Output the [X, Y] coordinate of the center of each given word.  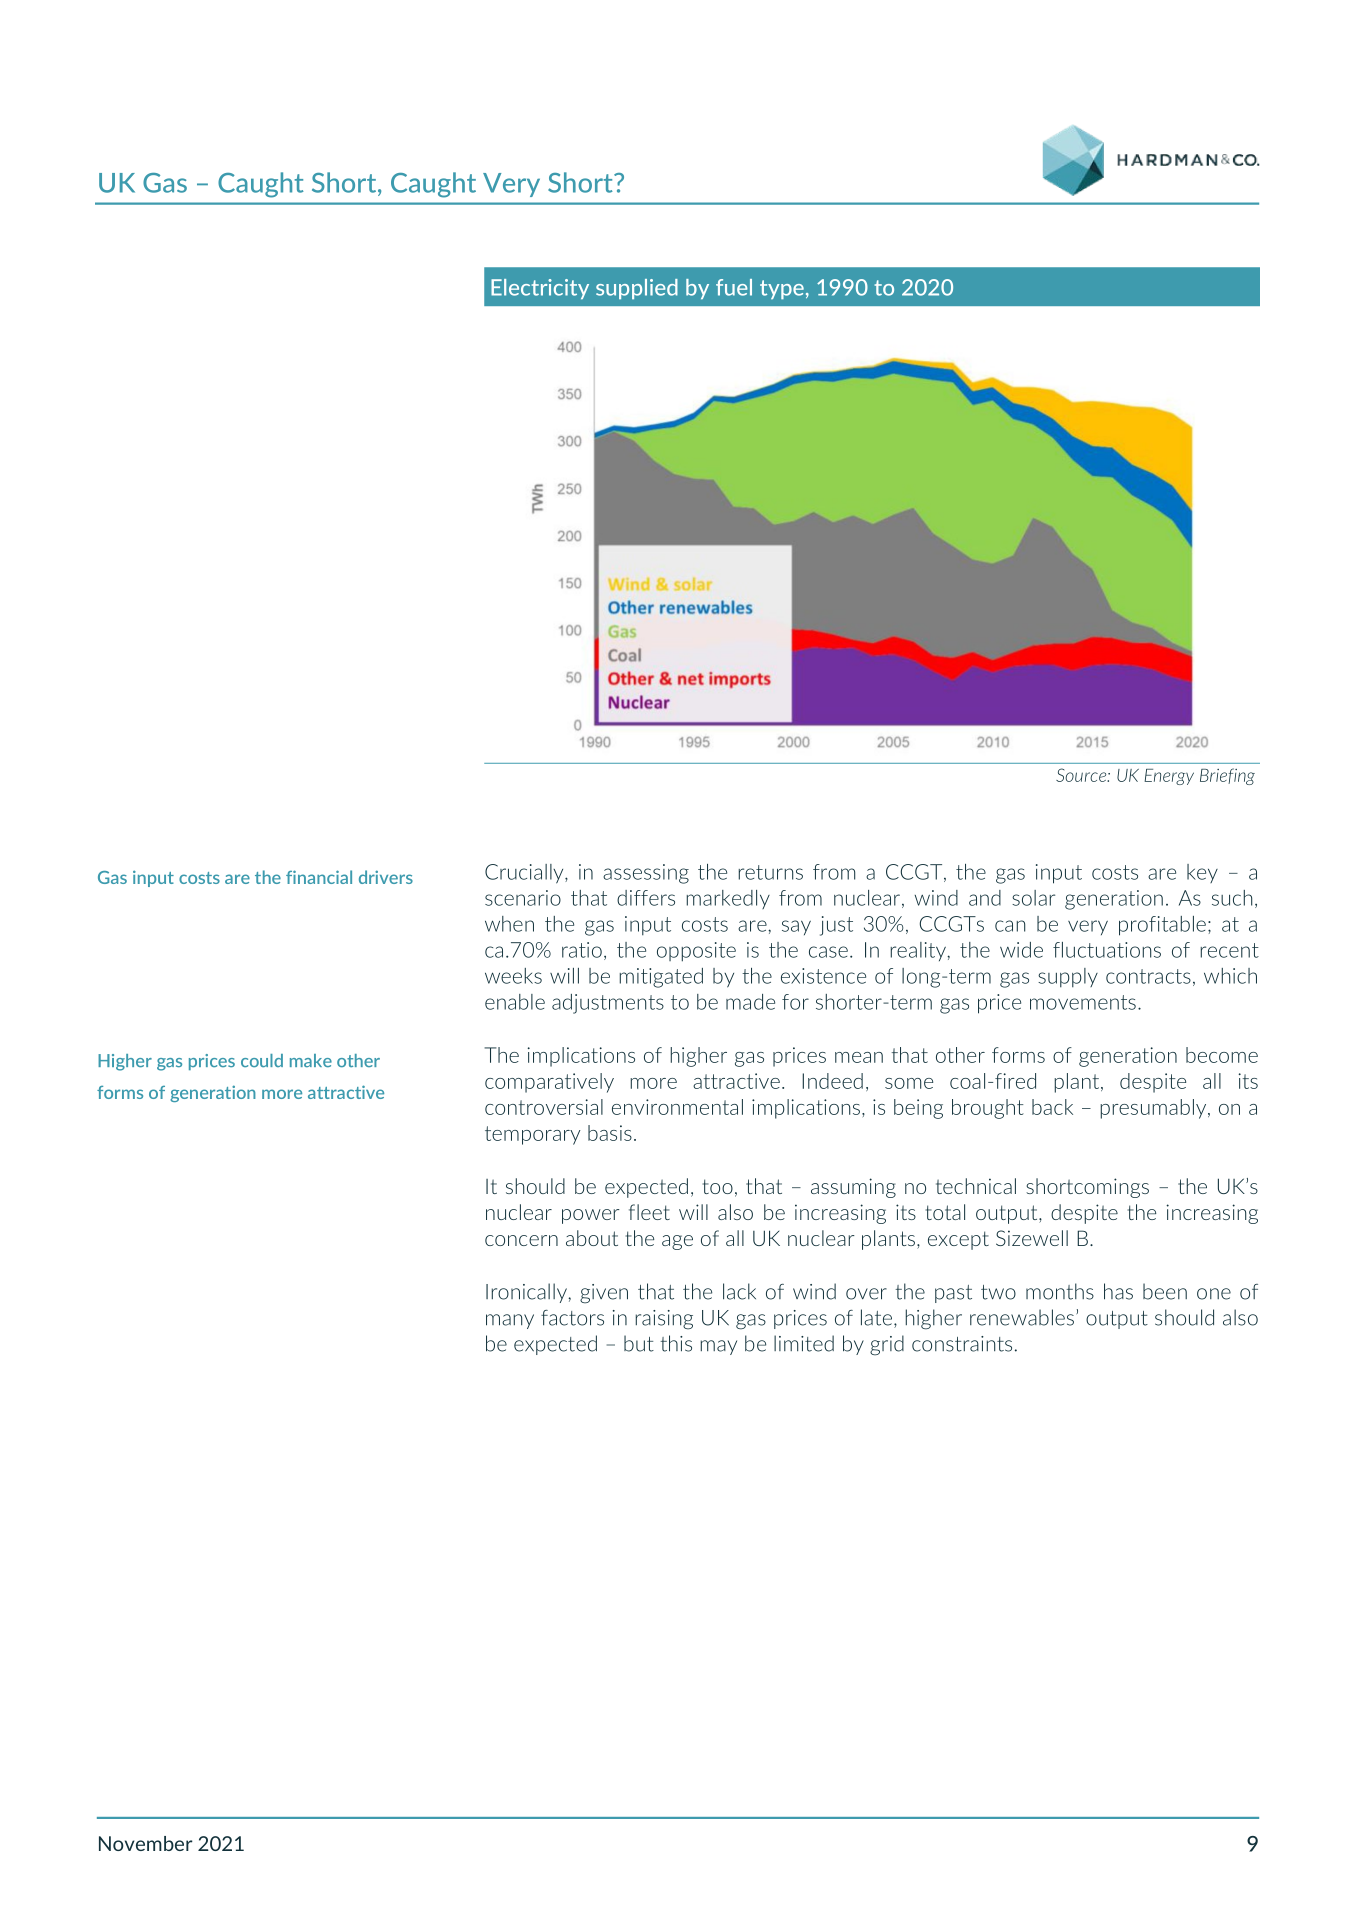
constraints [962, 1344]
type [782, 289]
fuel [734, 287]
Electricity [540, 289]
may [718, 1347]
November [146, 1843]
